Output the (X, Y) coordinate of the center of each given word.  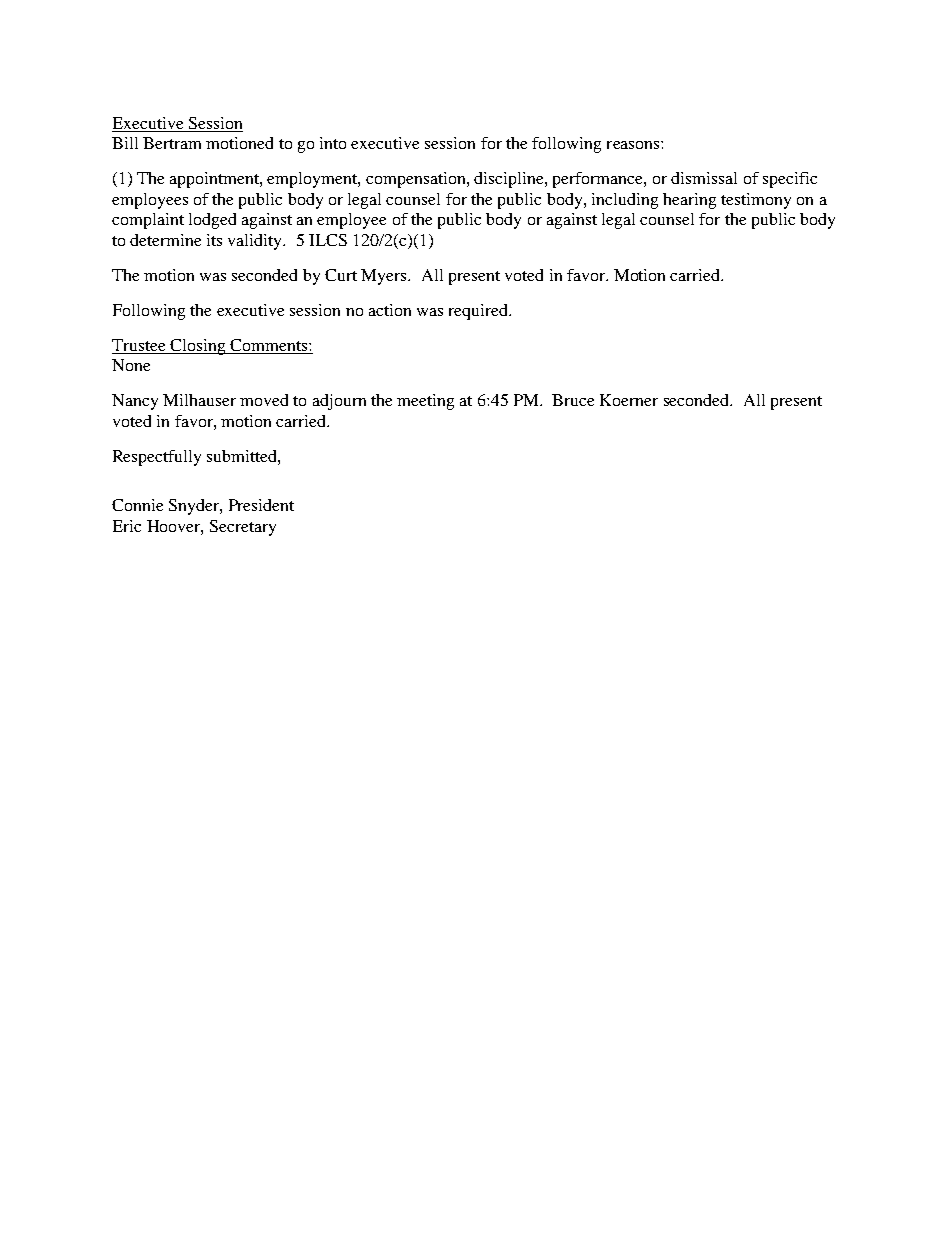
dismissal (704, 178)
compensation (417, 180)
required (479, 312)
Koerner (629, 400)
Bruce (573, 400)
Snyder (195, 507)
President (261, 505)
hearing (689, 201)
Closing (198, 347)
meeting (425, 402)
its (214, 240)
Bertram (172, 143)
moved (264, 400)
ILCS (328, 240)
